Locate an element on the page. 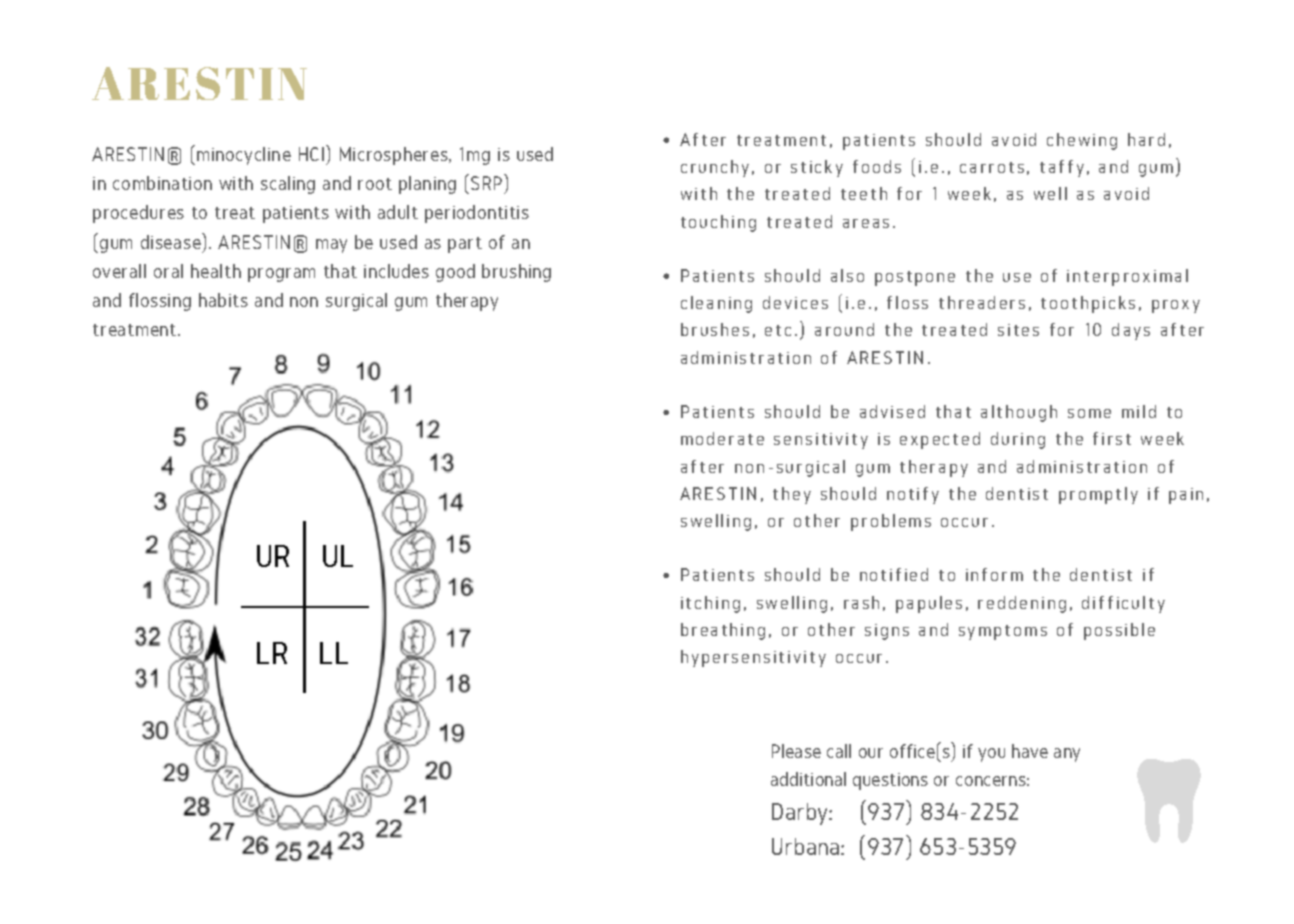 The width and height of the page is (1294, 924). have is located at coordinates (1030, 751).
